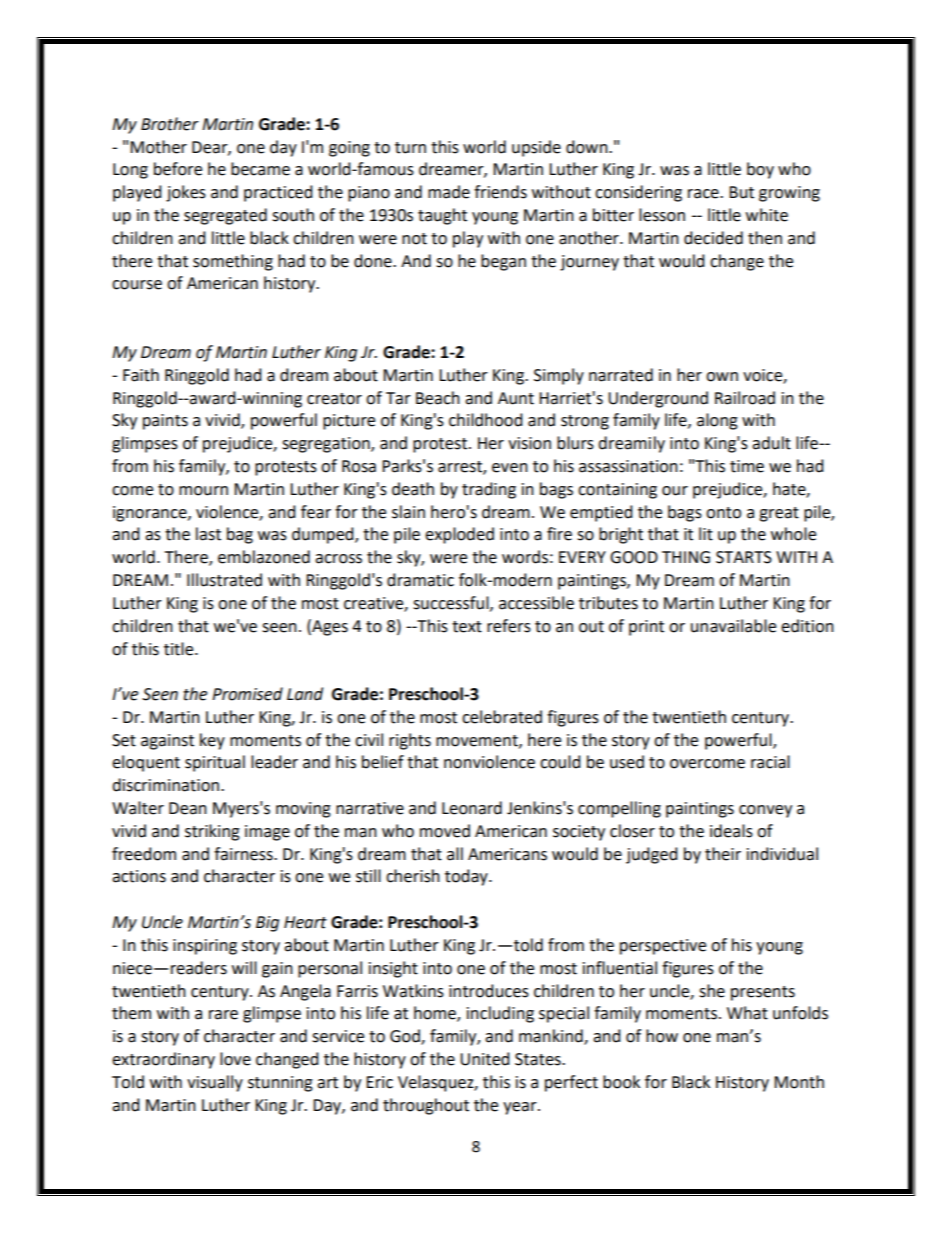 This screenshot has width=952, height=1233. What do you see at coordinates (410, 148) in the screenshot?
I see `turn` at bounding box center [410, 148].
